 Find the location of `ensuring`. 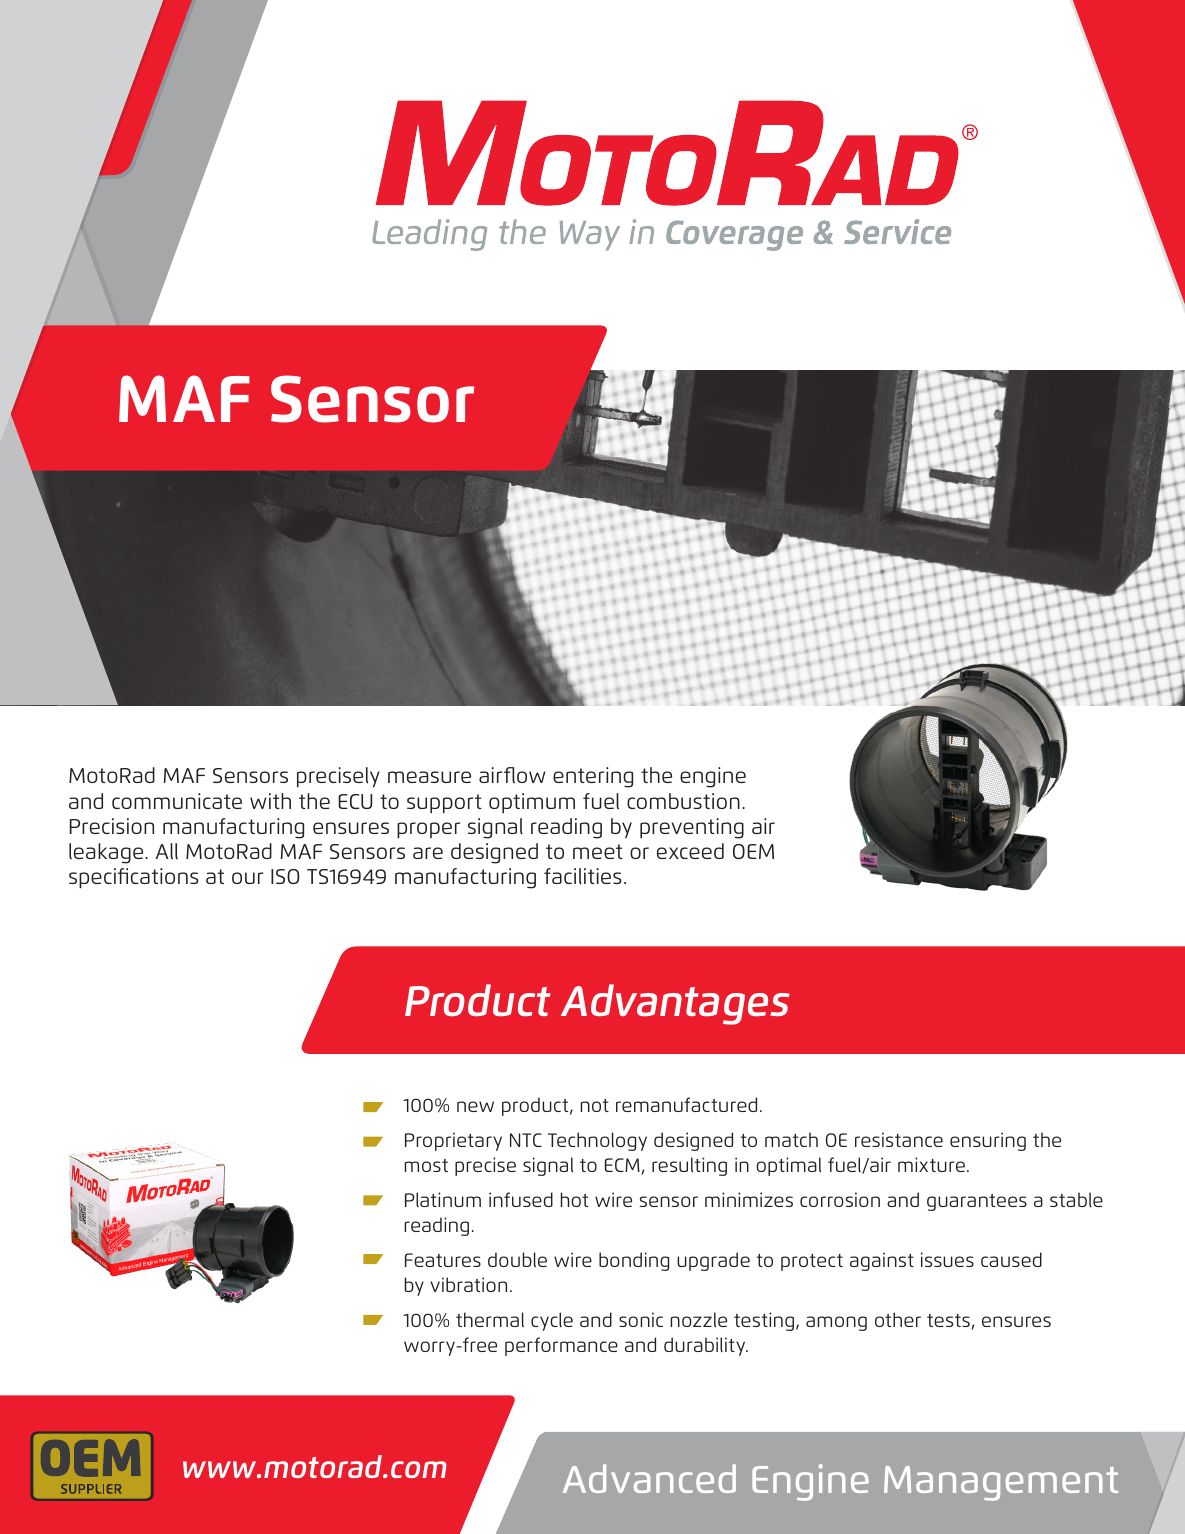

ensuring is located at coordinates (988, 1141).
